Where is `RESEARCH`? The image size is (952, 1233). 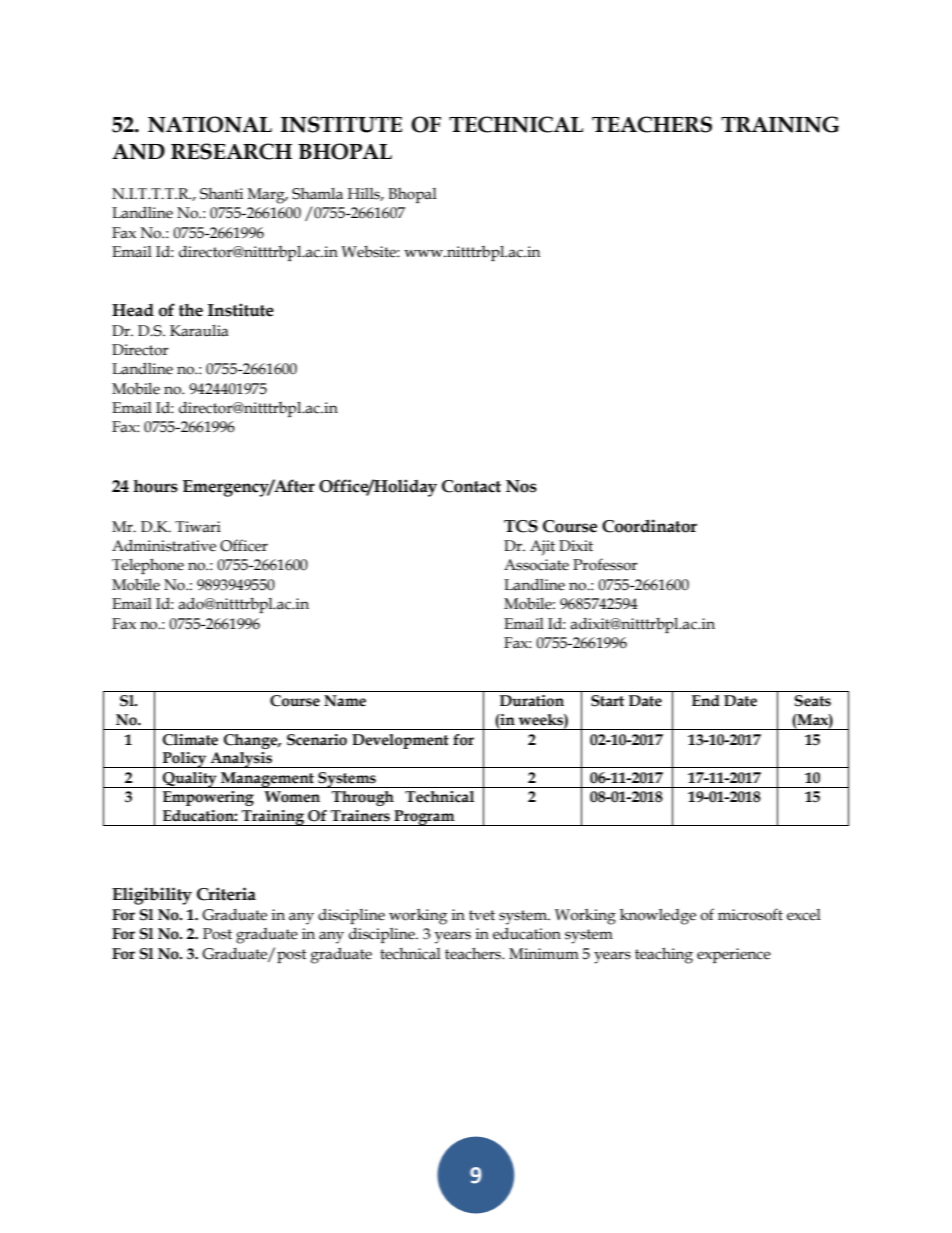
RESEARCH is located at coordinates (231, 151).
